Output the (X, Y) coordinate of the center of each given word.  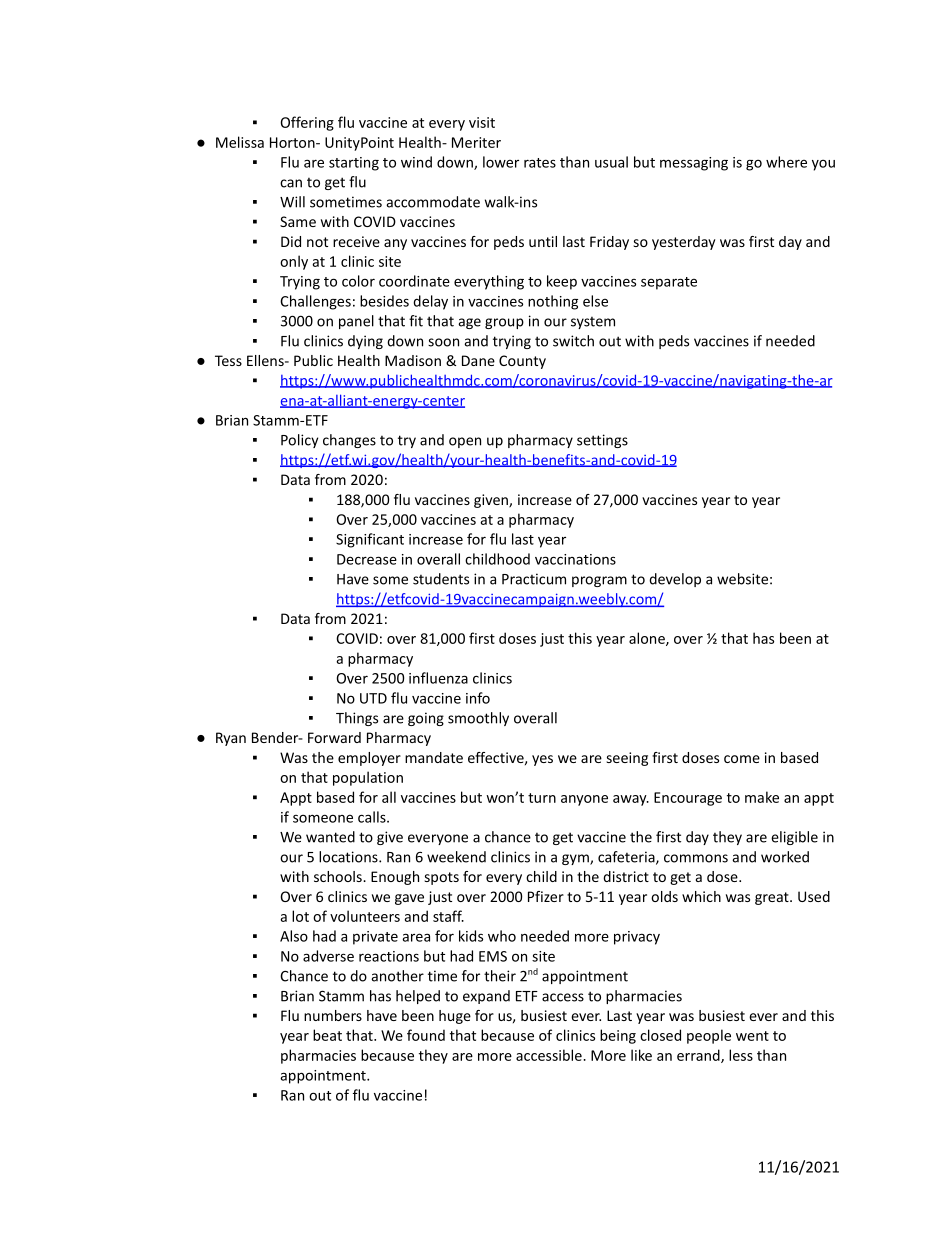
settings (602, 441)
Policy (299, 441)
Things (357, 719)
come (742, 759)
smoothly (478, 719)
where (786, 162)
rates (540, 163)
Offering (307, 123)
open (465, 442)
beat (327, 1035)
